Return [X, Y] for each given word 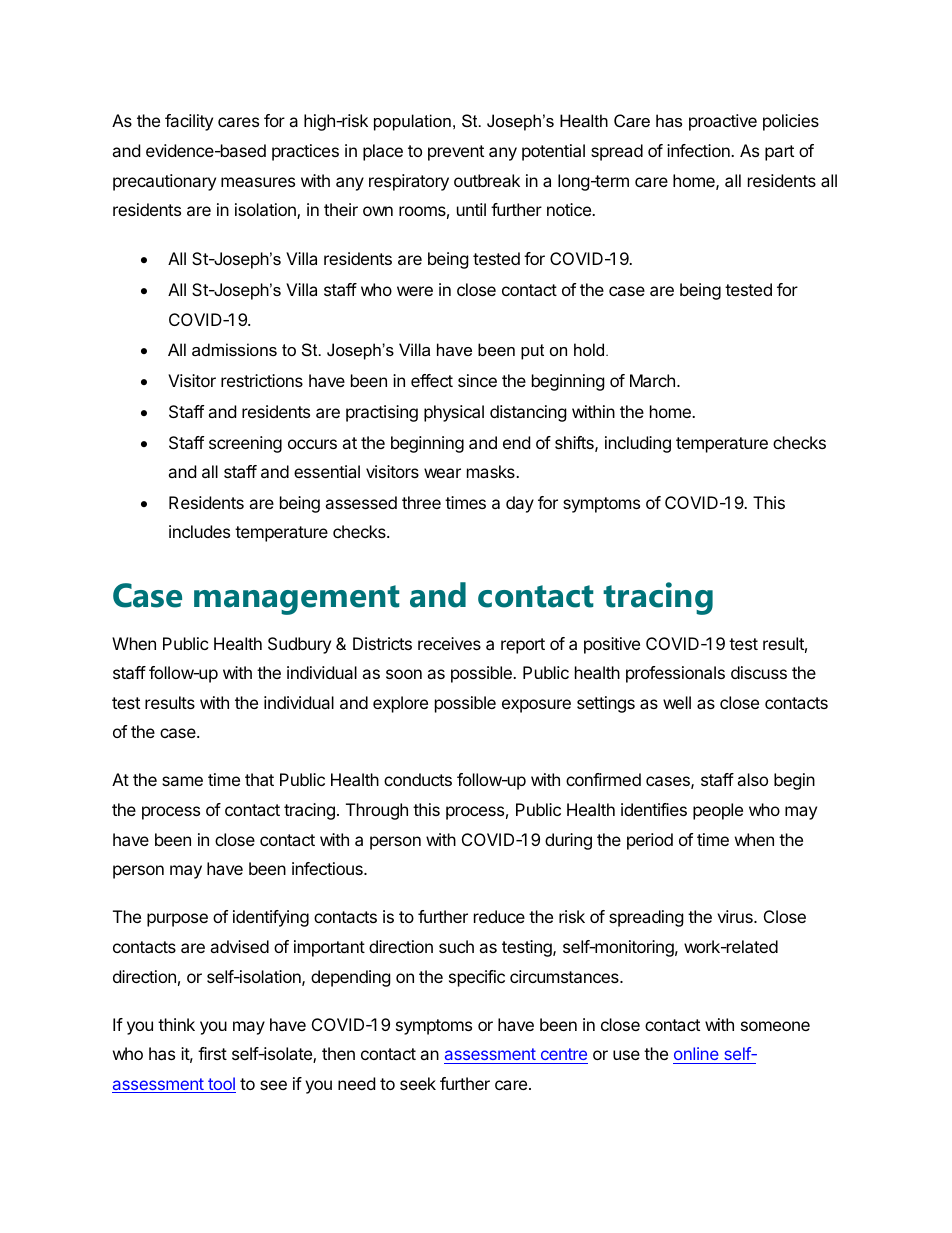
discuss [759, 672]
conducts [418, 779]
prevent [456, 153]
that [259, 779]
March [652, 380]
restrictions [262, 380]
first [212, 1053]
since [477, 380]
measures [258, 182]
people [718, 811]
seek [418, 1083]
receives [449, 643]
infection [699, 150]
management [297, 600]
